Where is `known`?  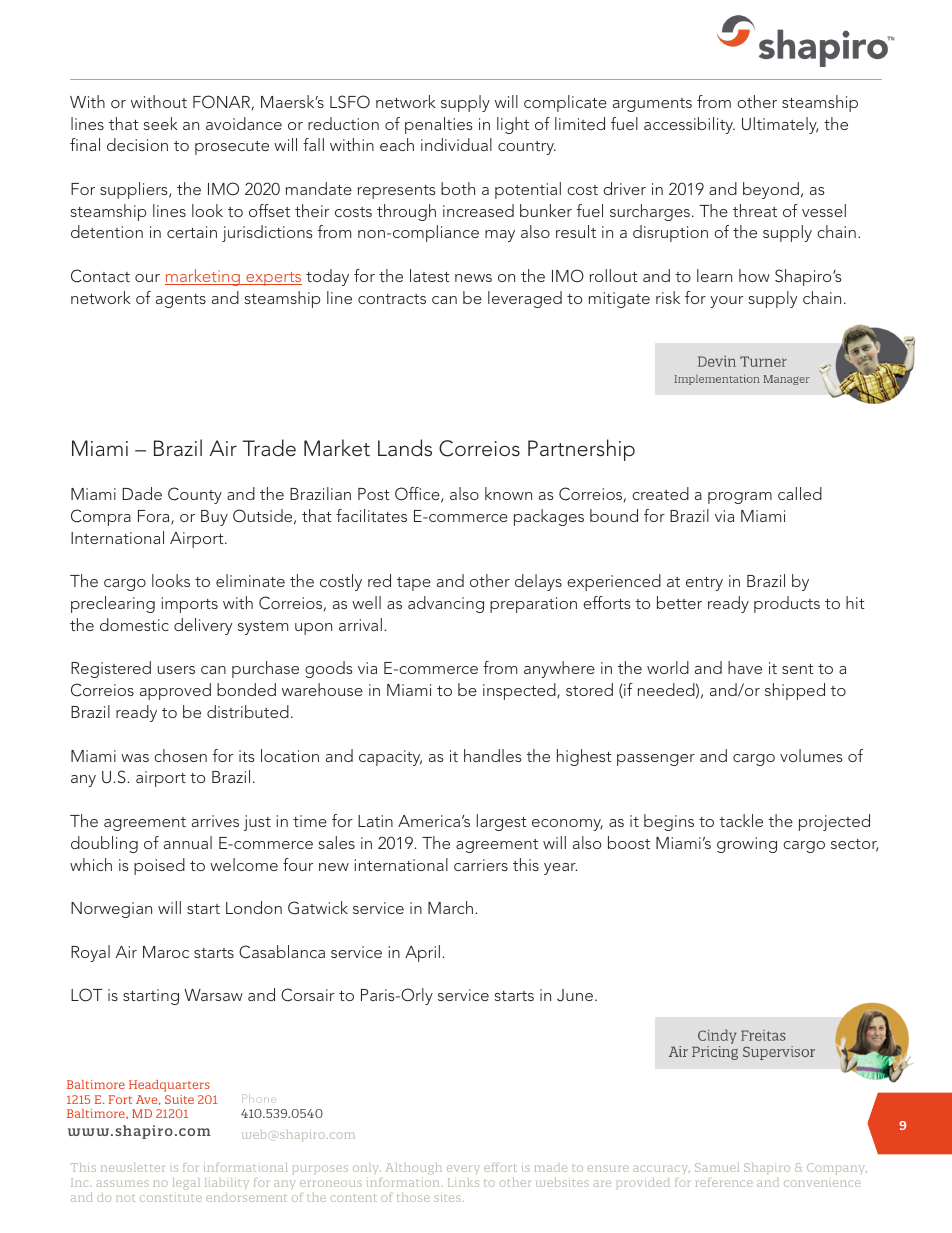 known is located at coordinates (508, 493).
